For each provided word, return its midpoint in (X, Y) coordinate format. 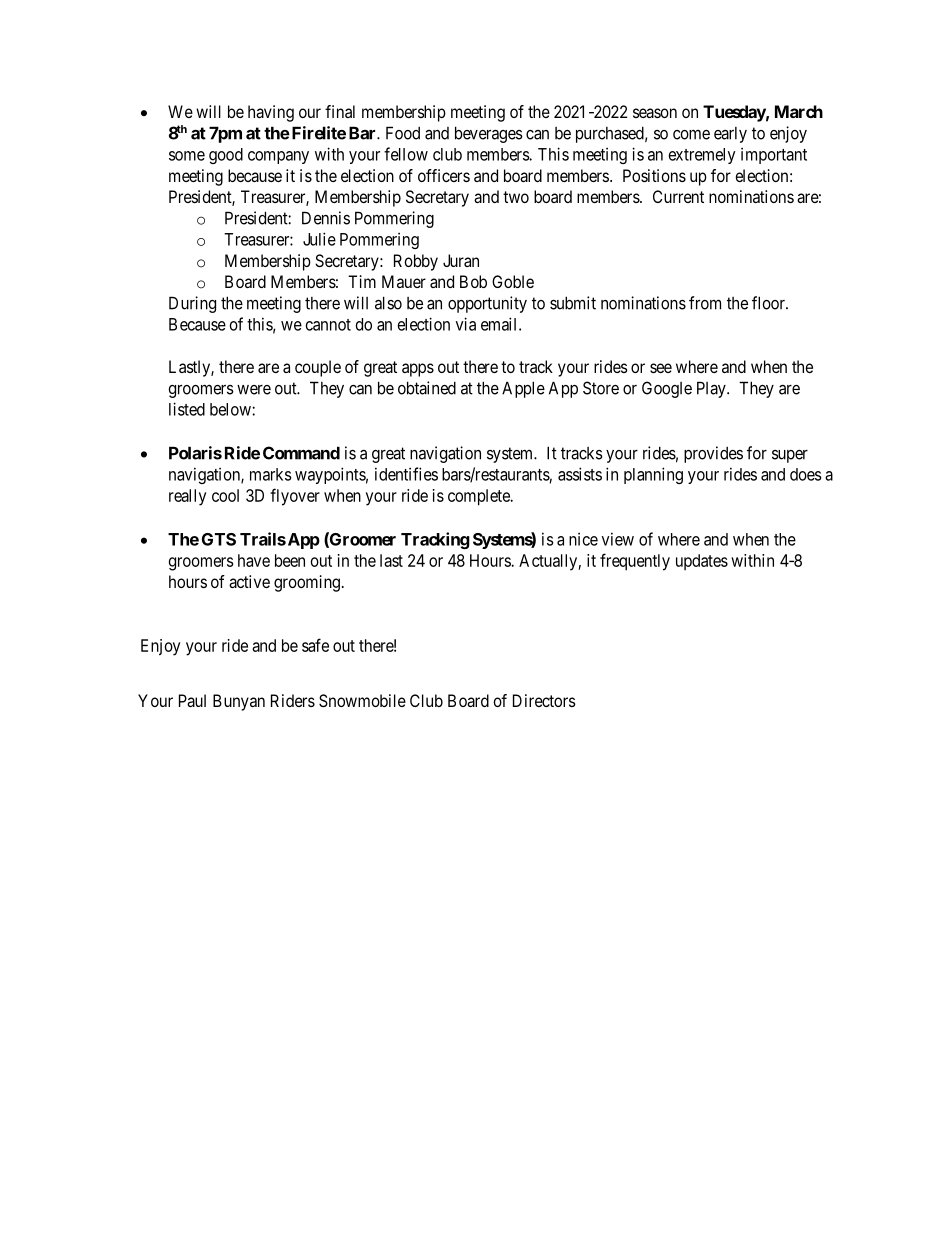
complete (480, 497)
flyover (295, 497)
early (730, 135)
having (271, 113)
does (806, 474)
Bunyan (239, 702)
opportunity (487, 304)
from (705, 303)
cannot (328, 325)
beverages (489, 134)
